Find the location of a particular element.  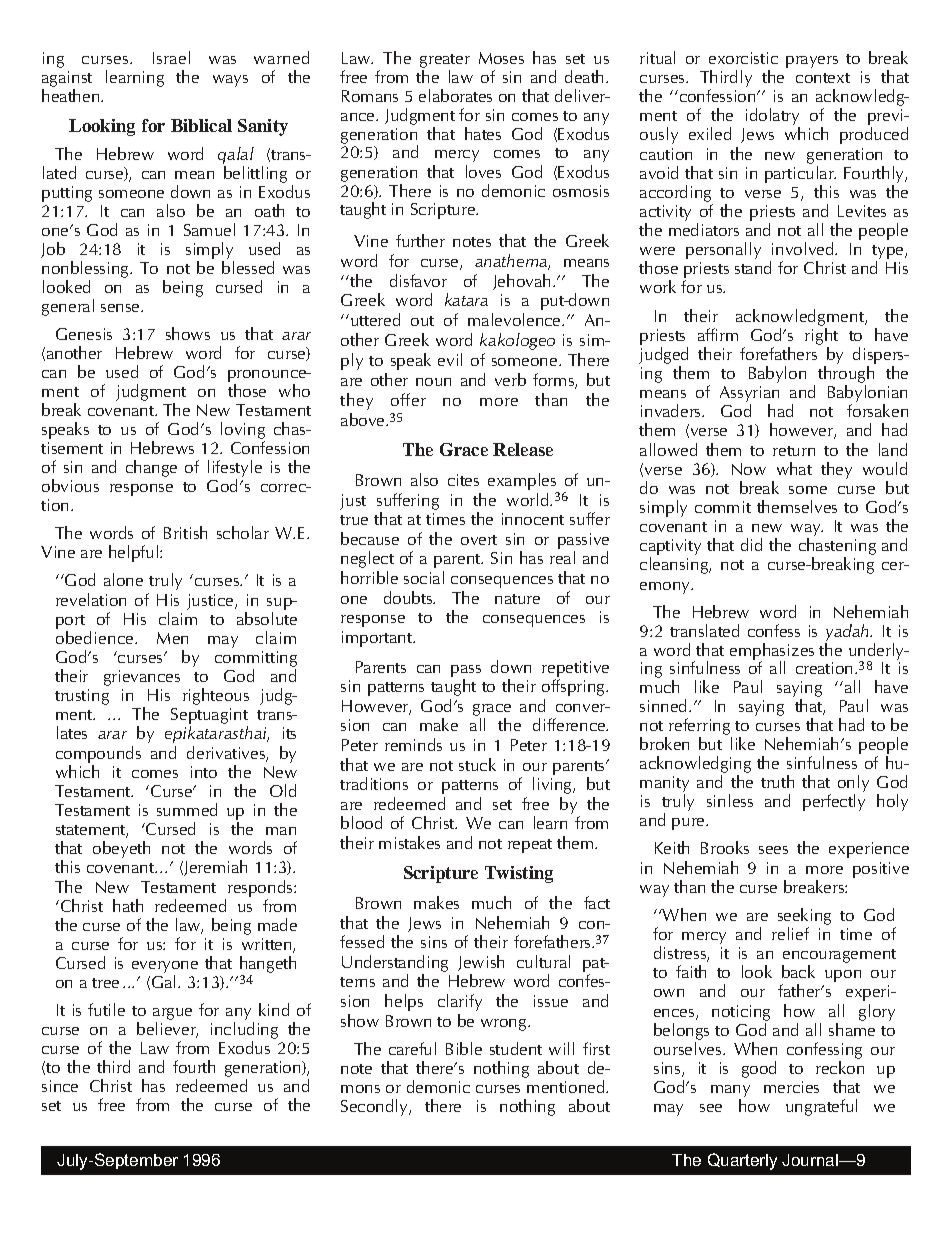

nature is located at coordinates (517, 599).
